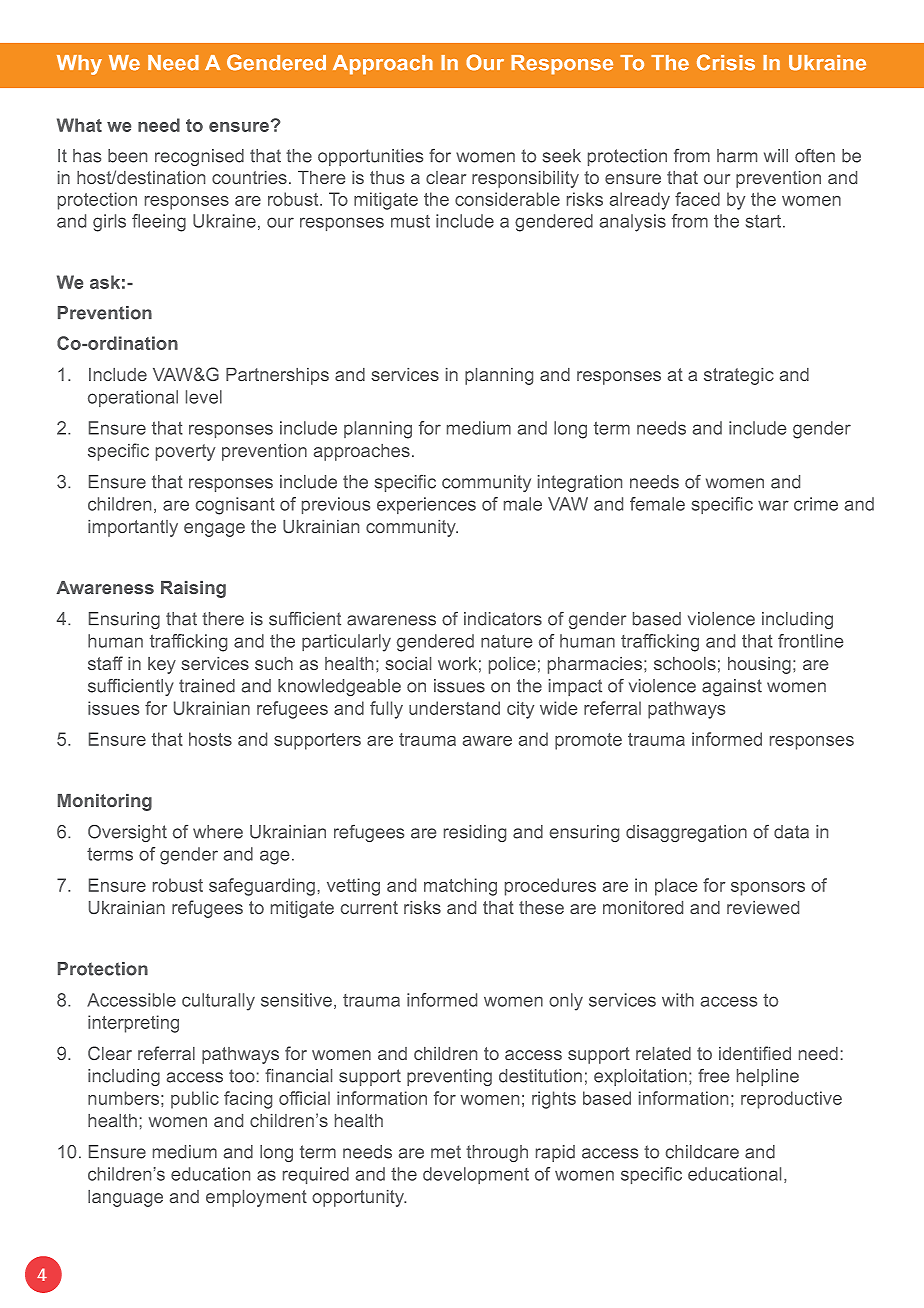 The image size is (924, 1308). Describe the element at coordinates (370, 157) in the image. I see `opportunities` at that location.
